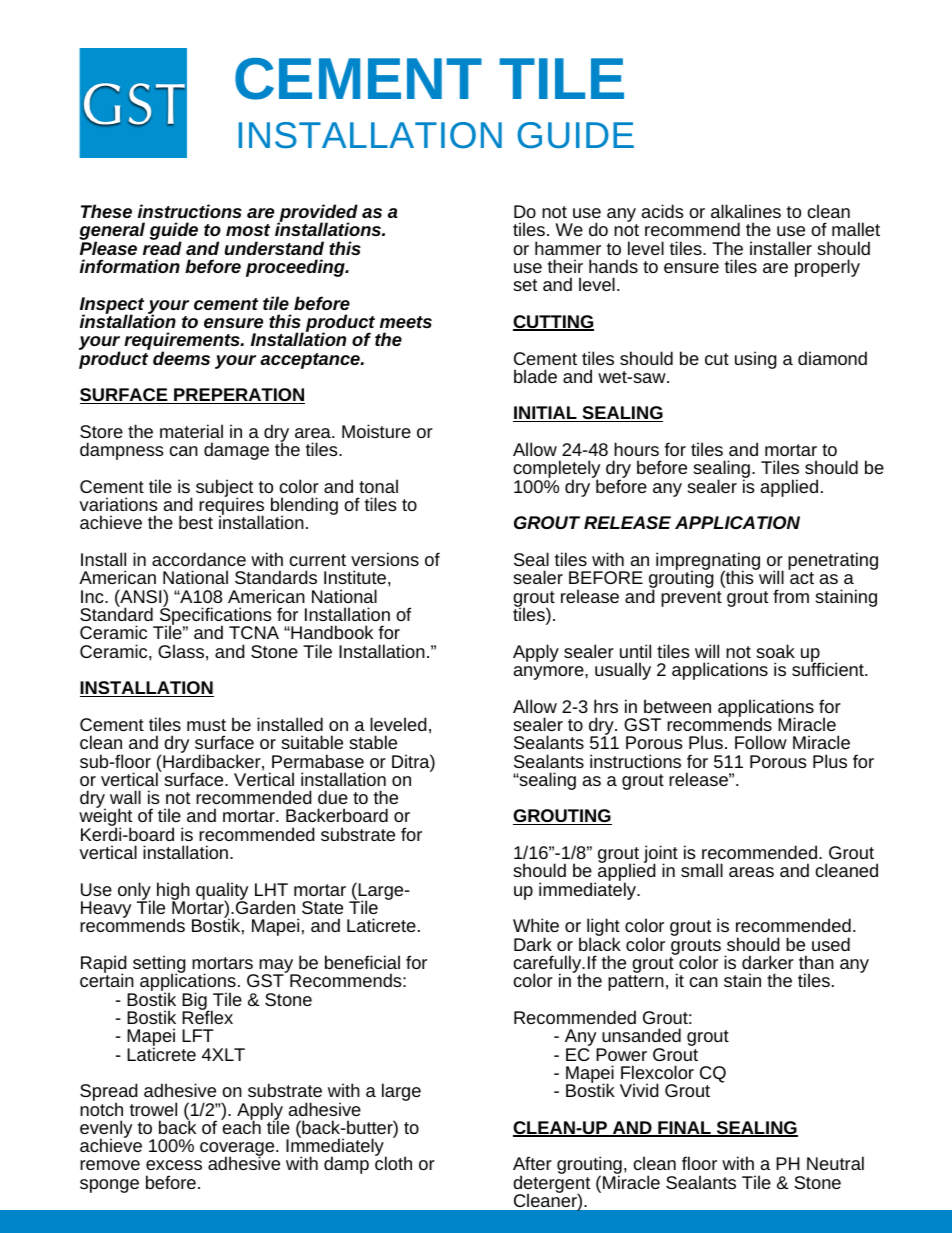 The height and width of the document is (1233, 952). Describe the element at coordinates (827, 268) in the document. I see `properly` at that location.
